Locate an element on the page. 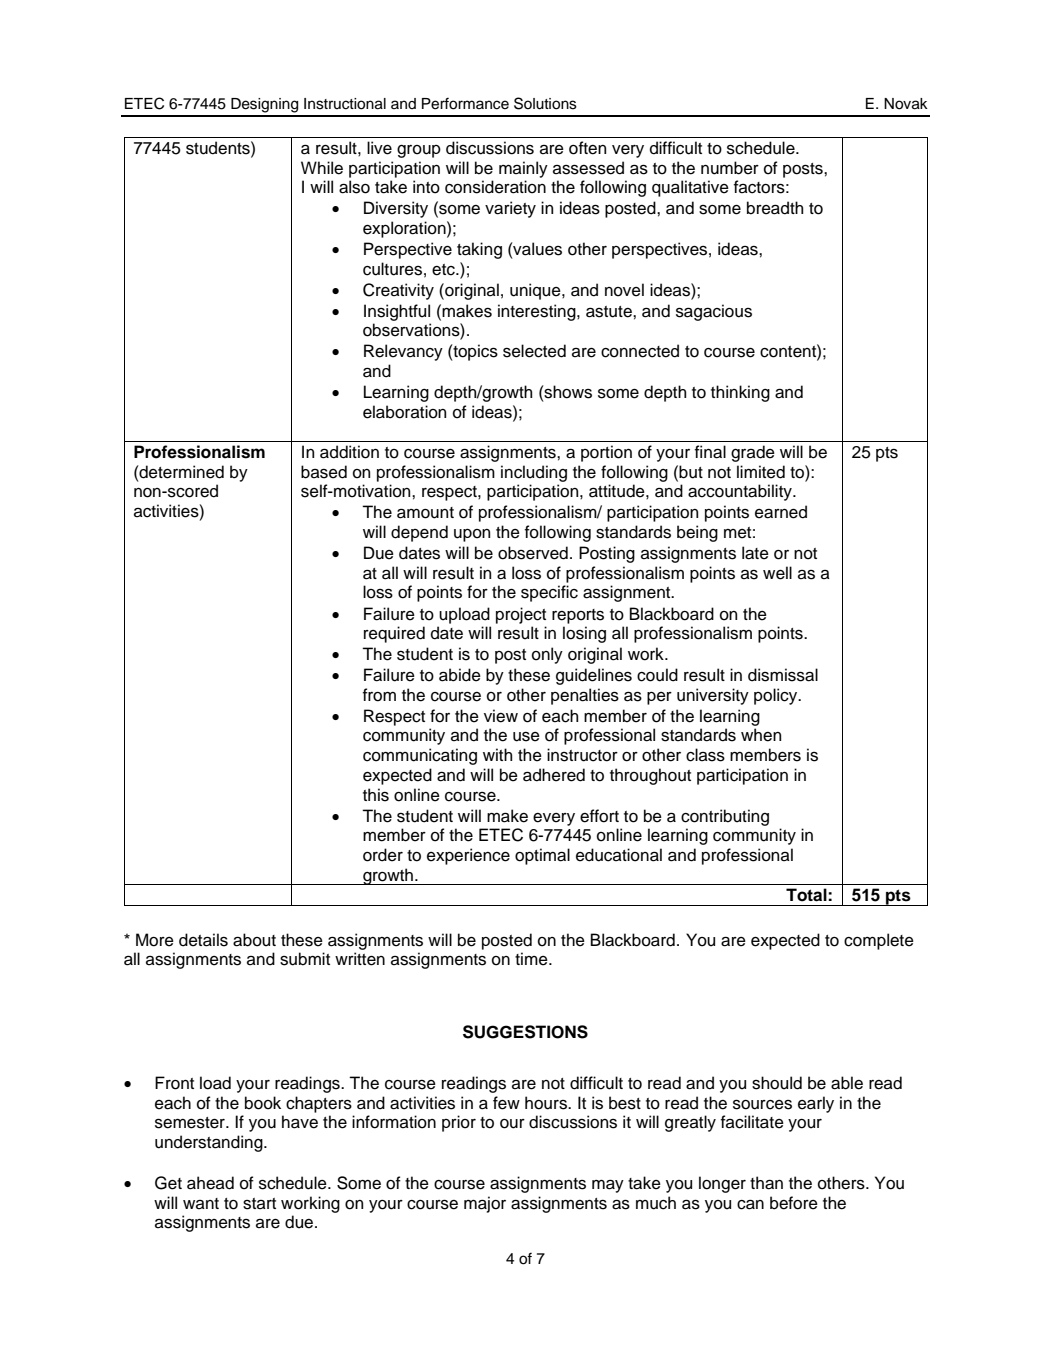 Image resolution: width=1051 pixels, height=1360 pixels. complete is located at coordinates (879, 941).
